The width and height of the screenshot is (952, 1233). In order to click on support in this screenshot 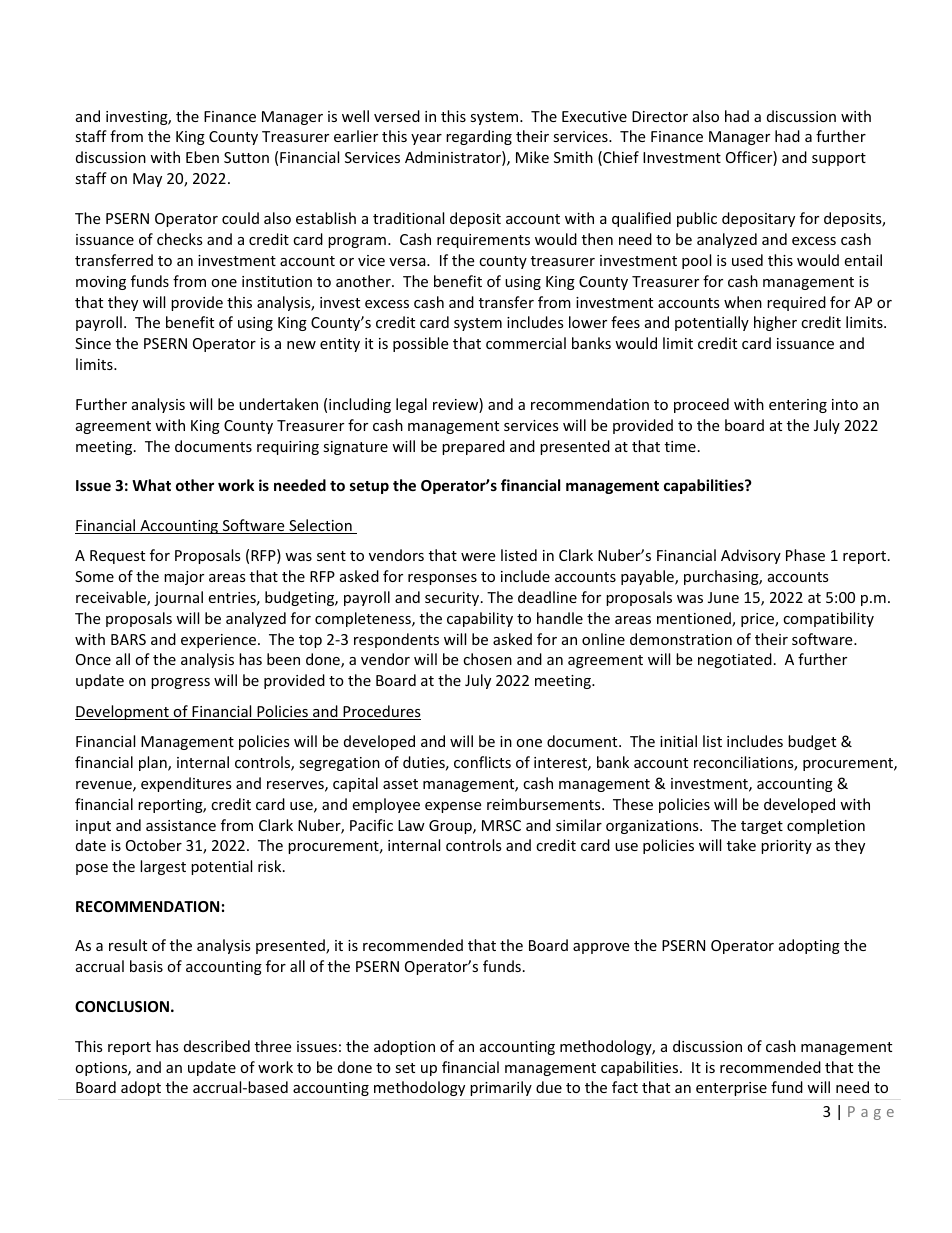, I will do `click(839, 159)`.
